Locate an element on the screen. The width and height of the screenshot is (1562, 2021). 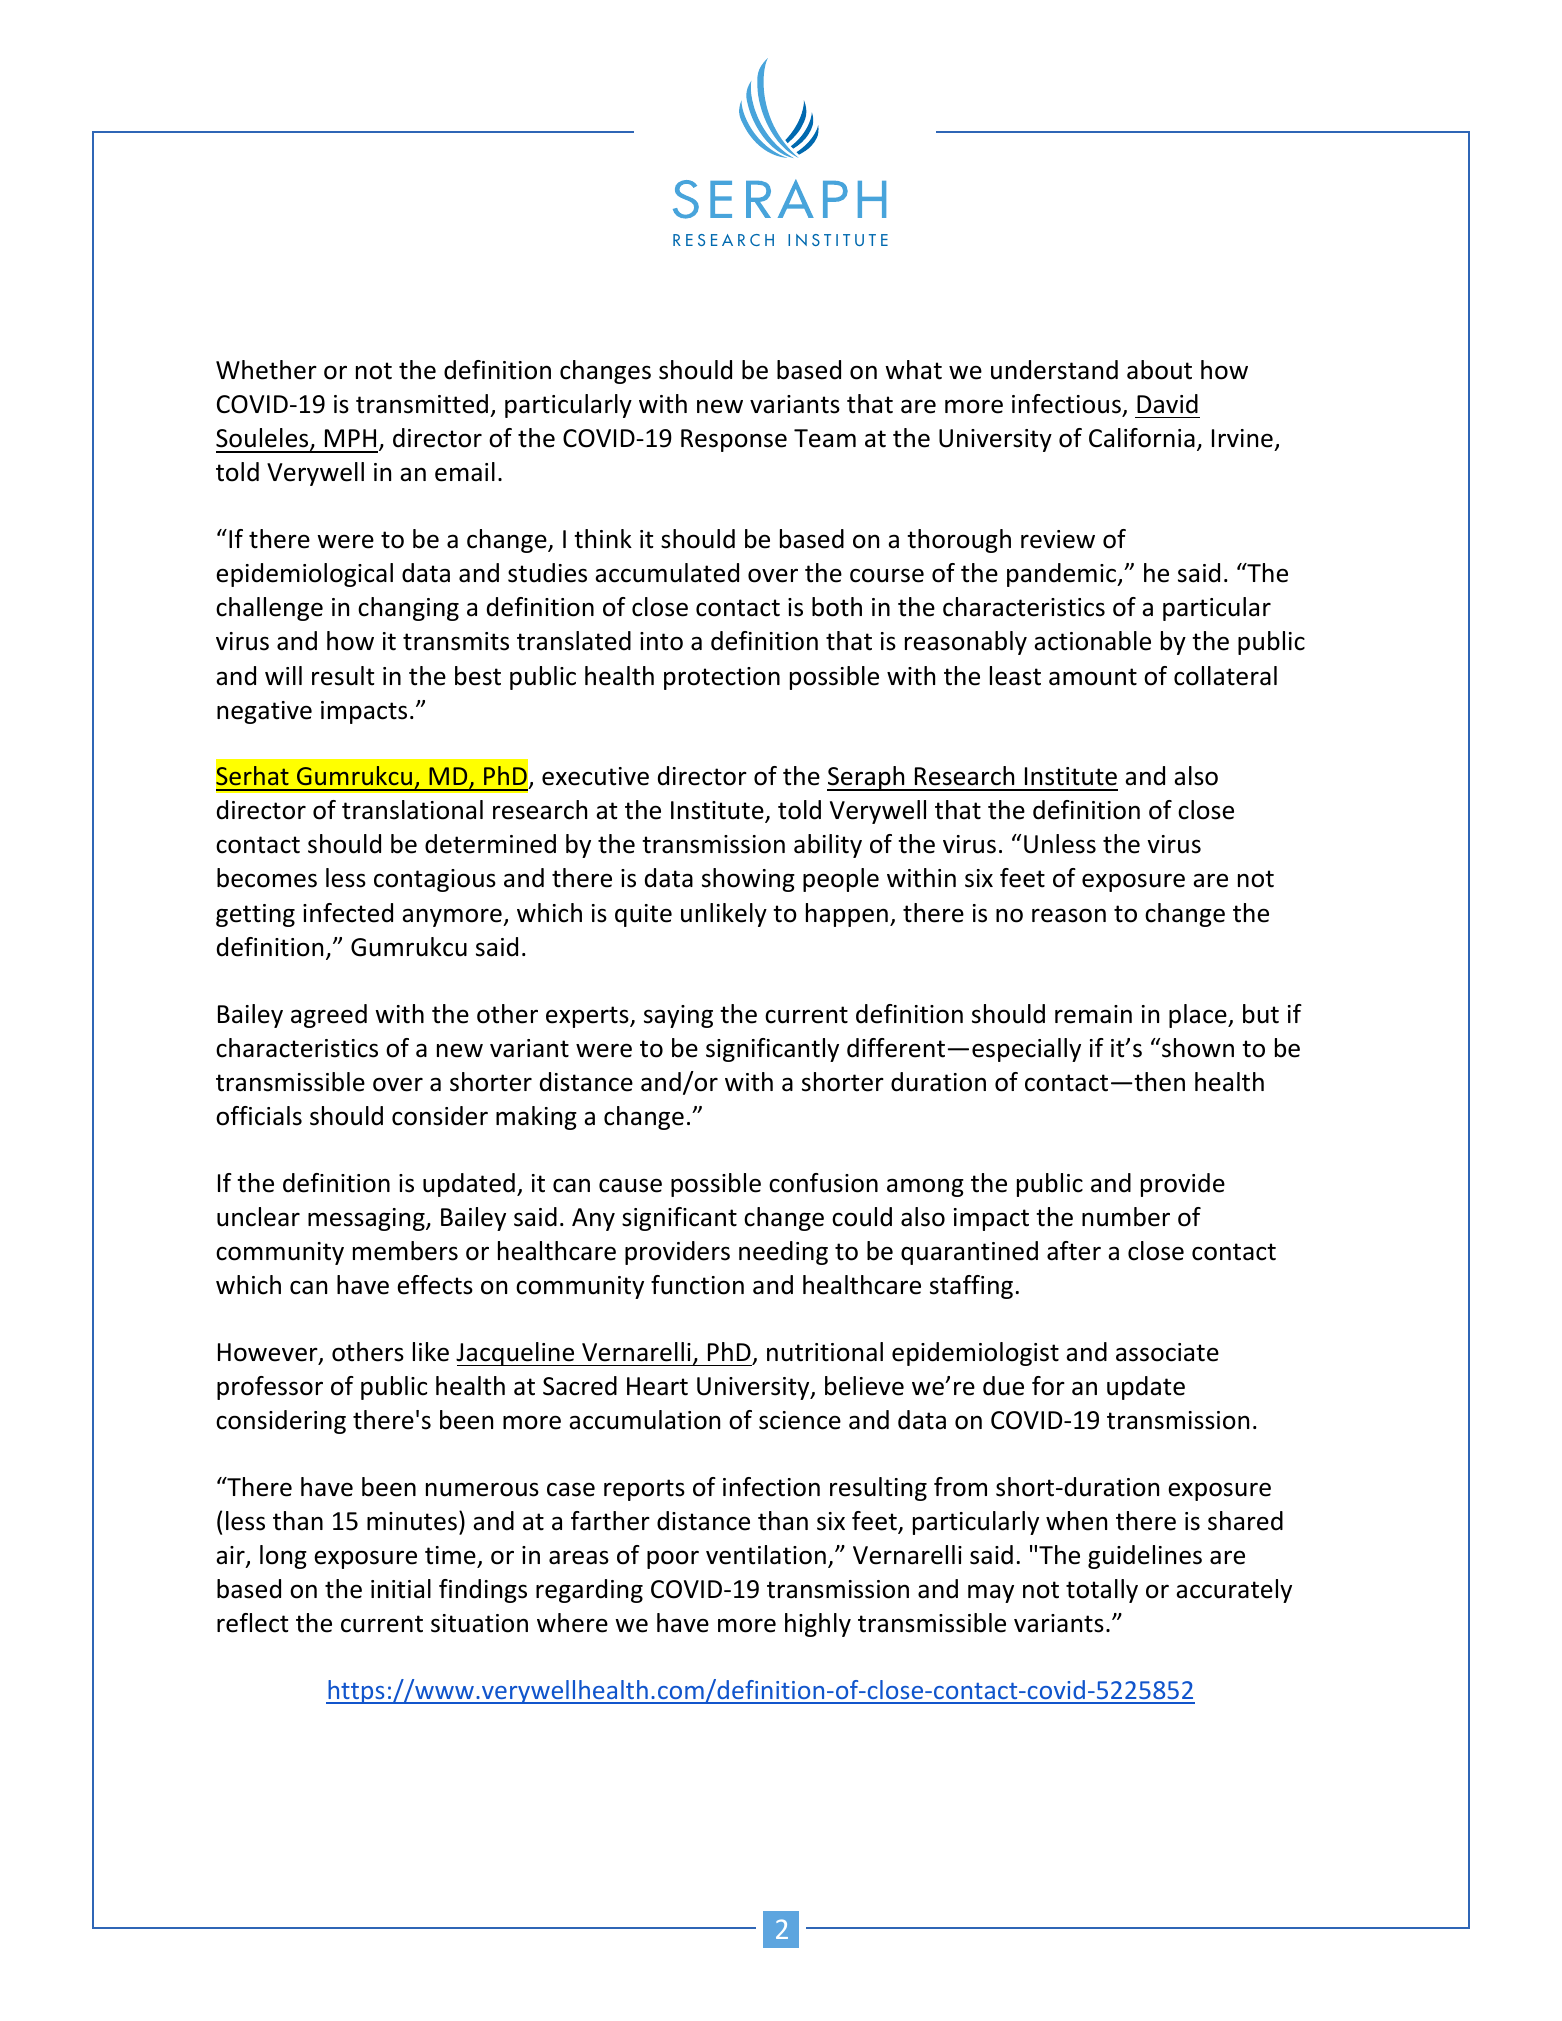
associate is located at coordinates (1167, 1352).
